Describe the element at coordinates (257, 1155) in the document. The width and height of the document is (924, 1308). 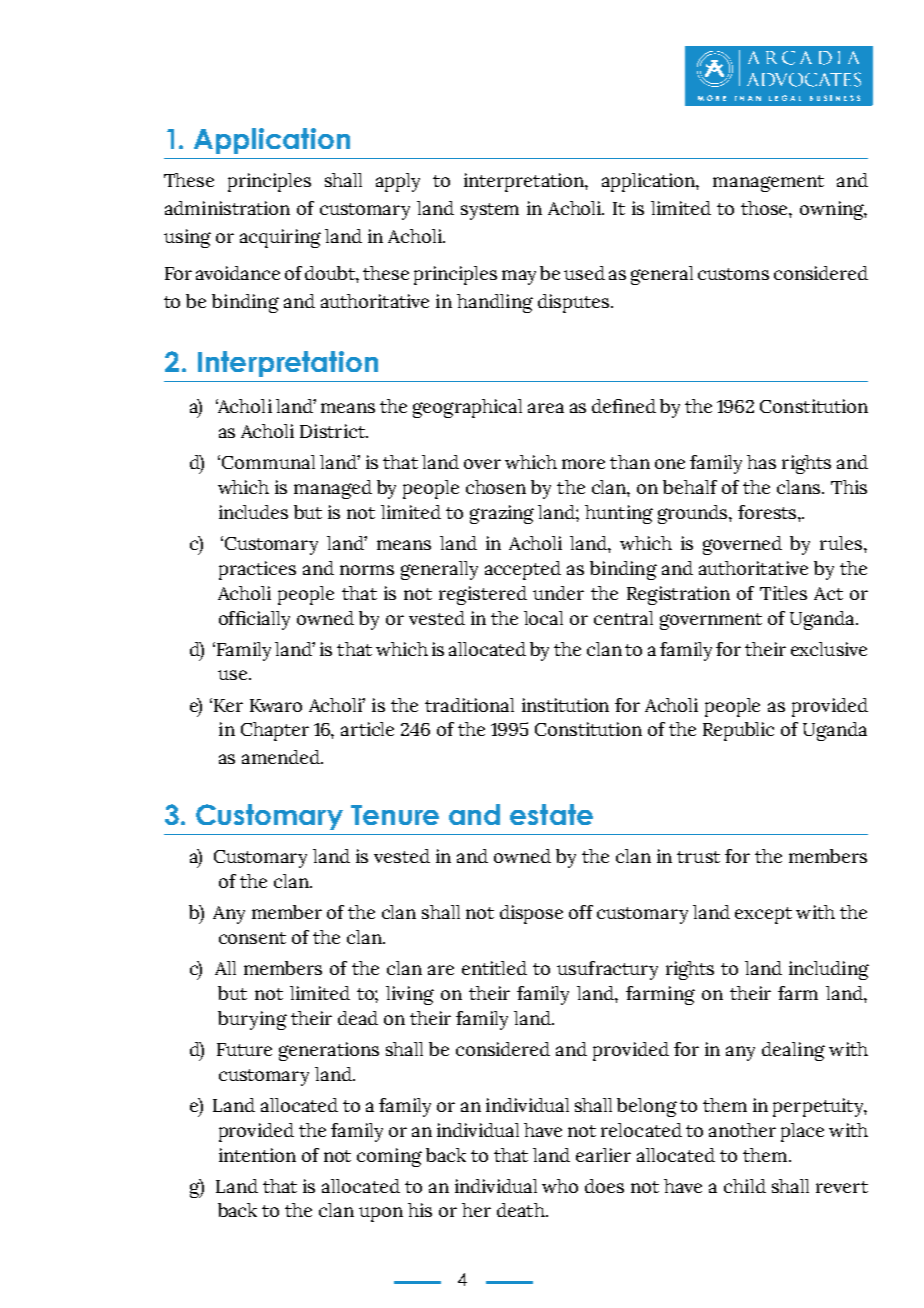
I see `intention` at that location.
